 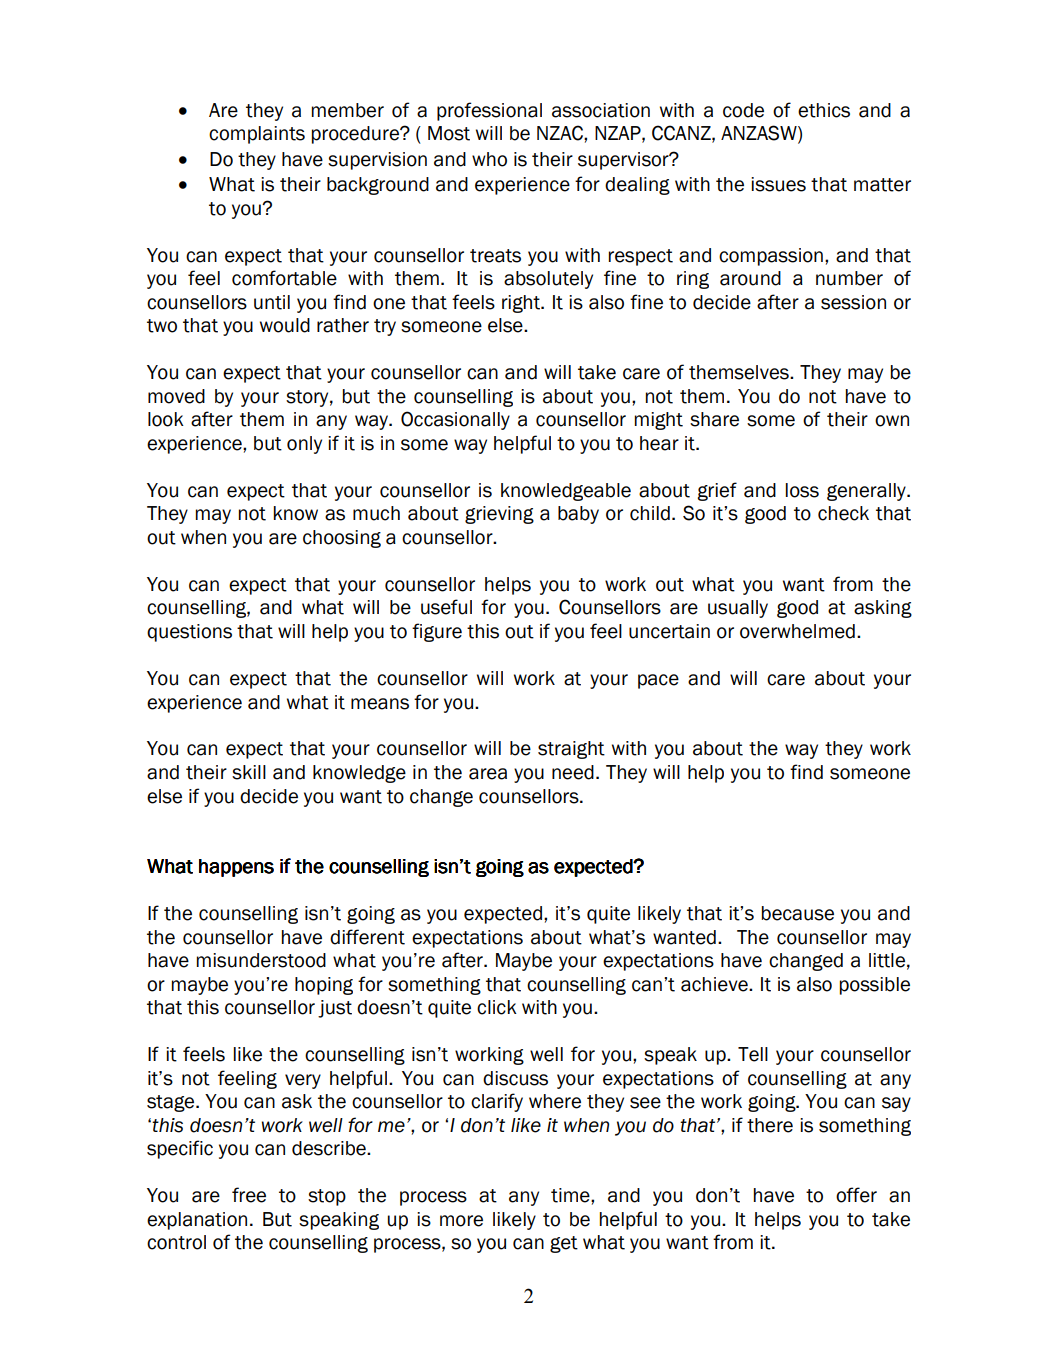 I want to click on free, so click(x=249, y=1195).
